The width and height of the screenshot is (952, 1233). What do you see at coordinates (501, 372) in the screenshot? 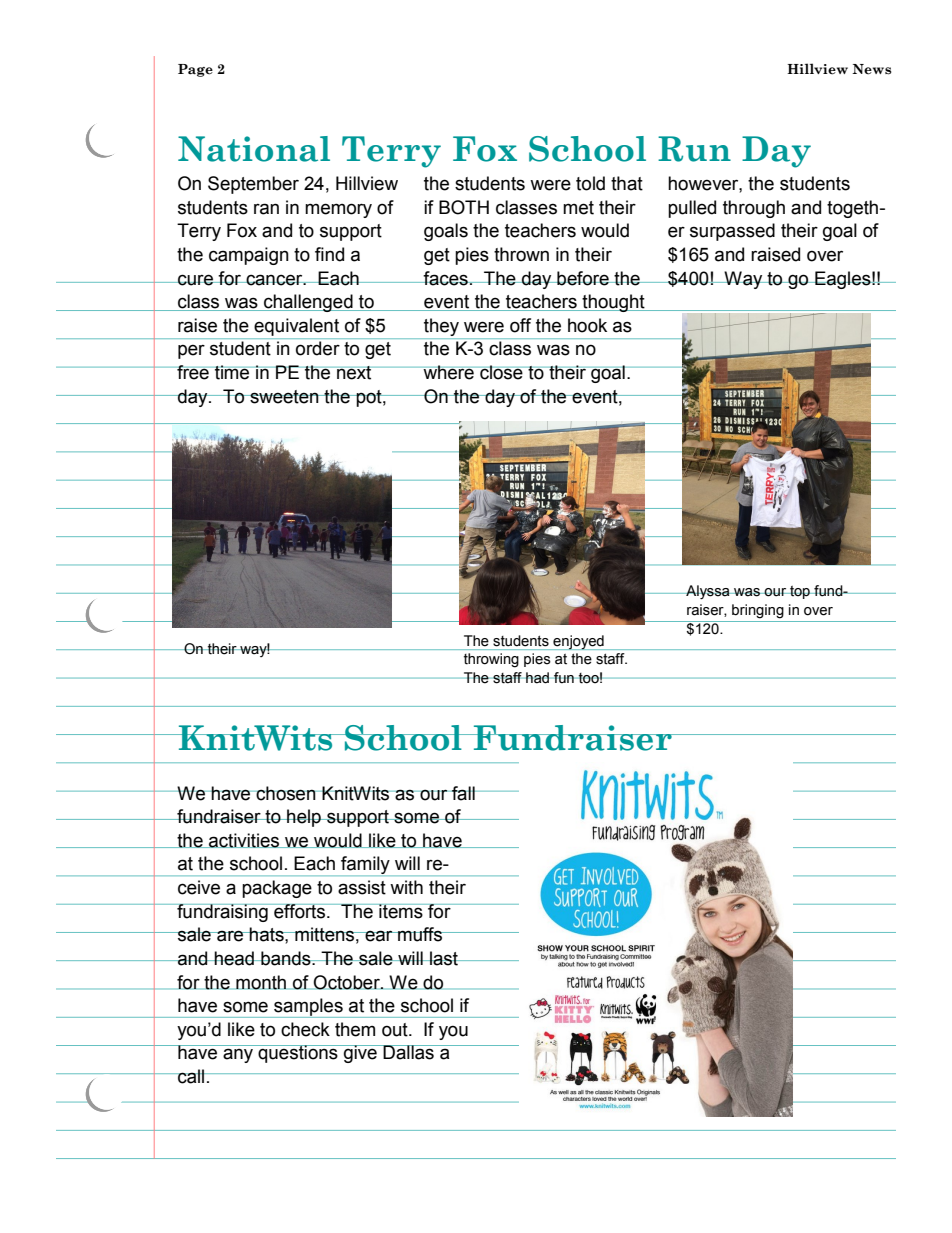
I see `close` at bounding box center [501, 372].
